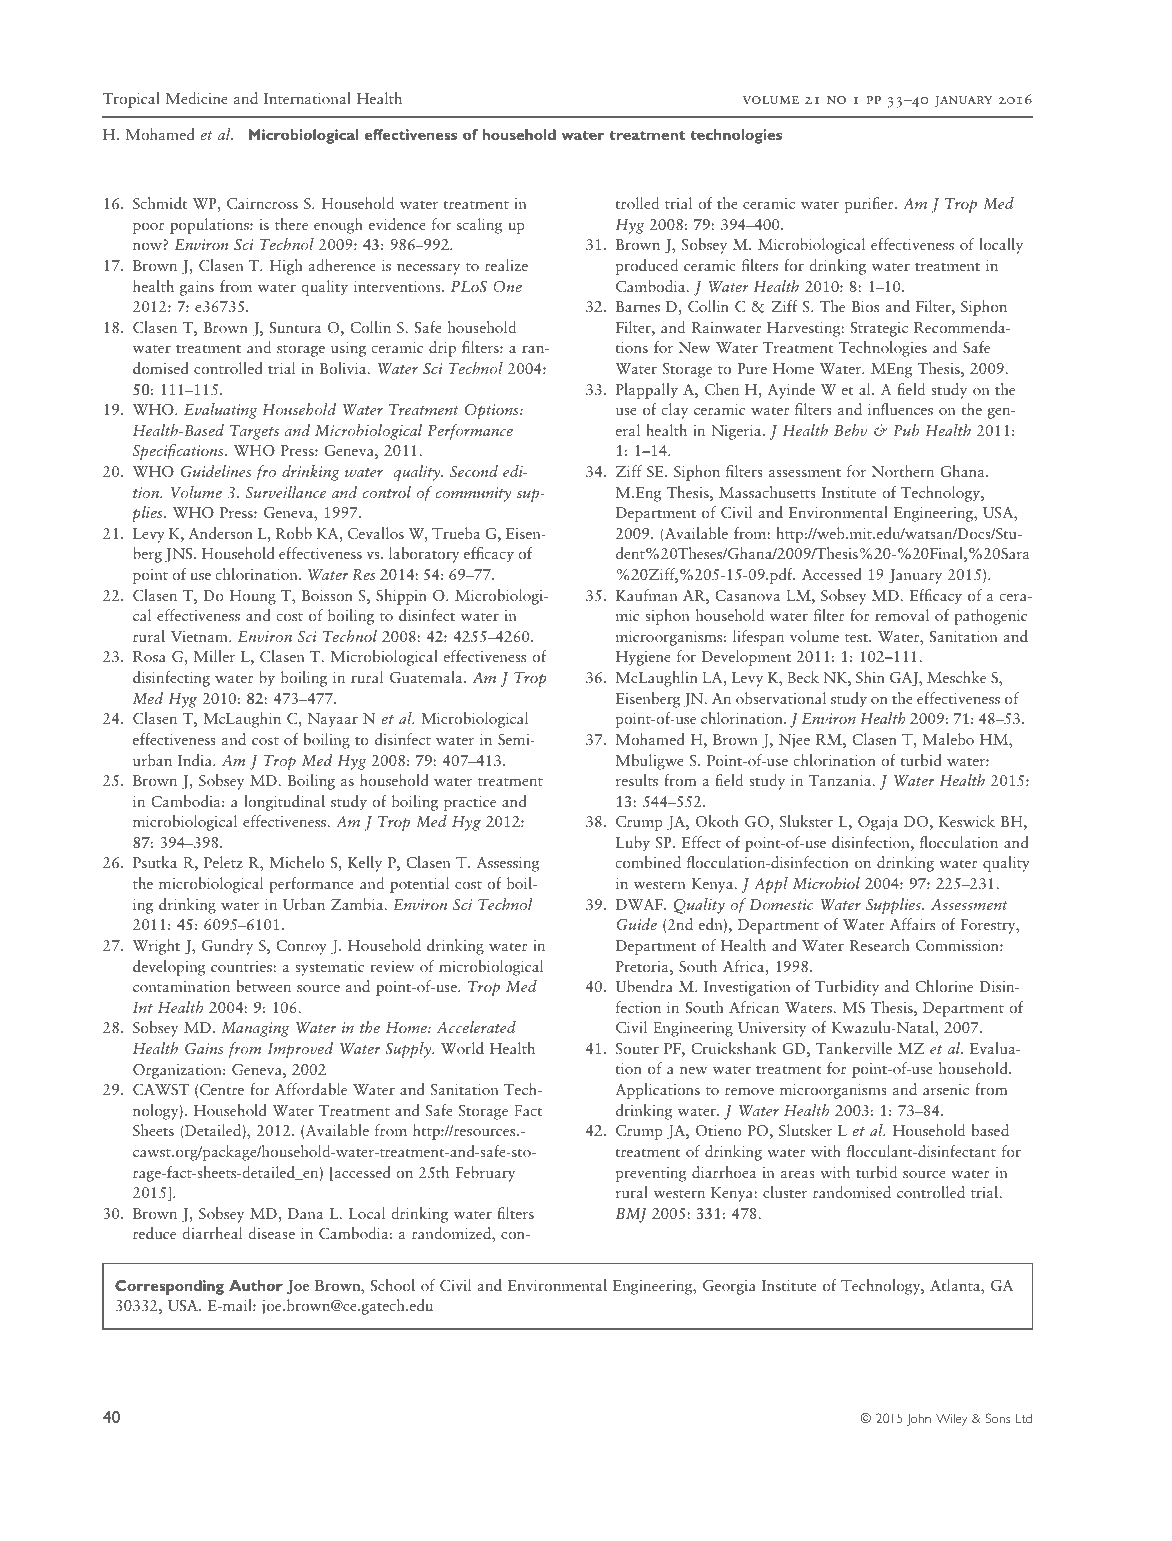 Image resolution: width=1172 pixels, height=1541 pixels. I want to click on Medicine, so click(196, 98).
